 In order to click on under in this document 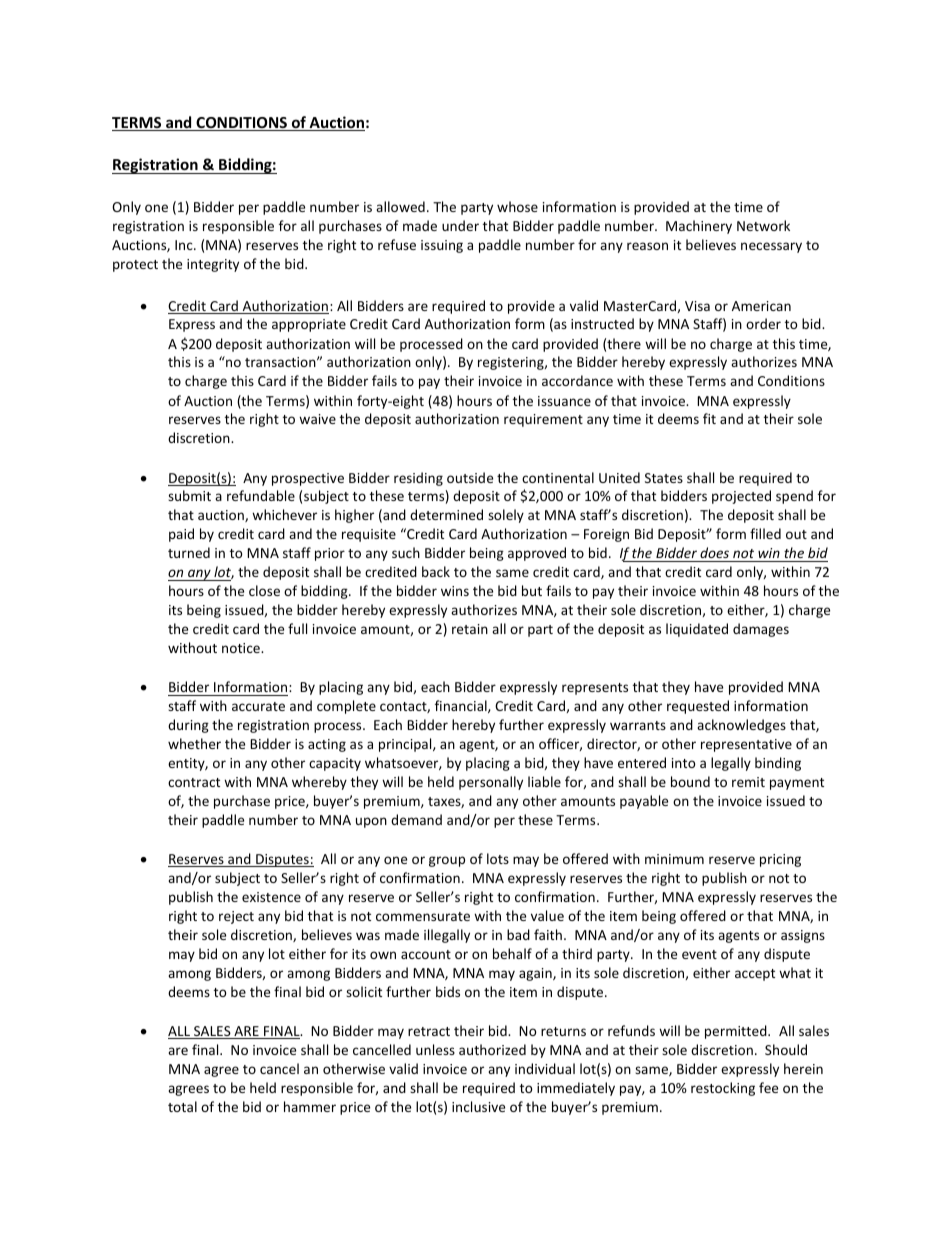, I will do `click(460, 225)`.
